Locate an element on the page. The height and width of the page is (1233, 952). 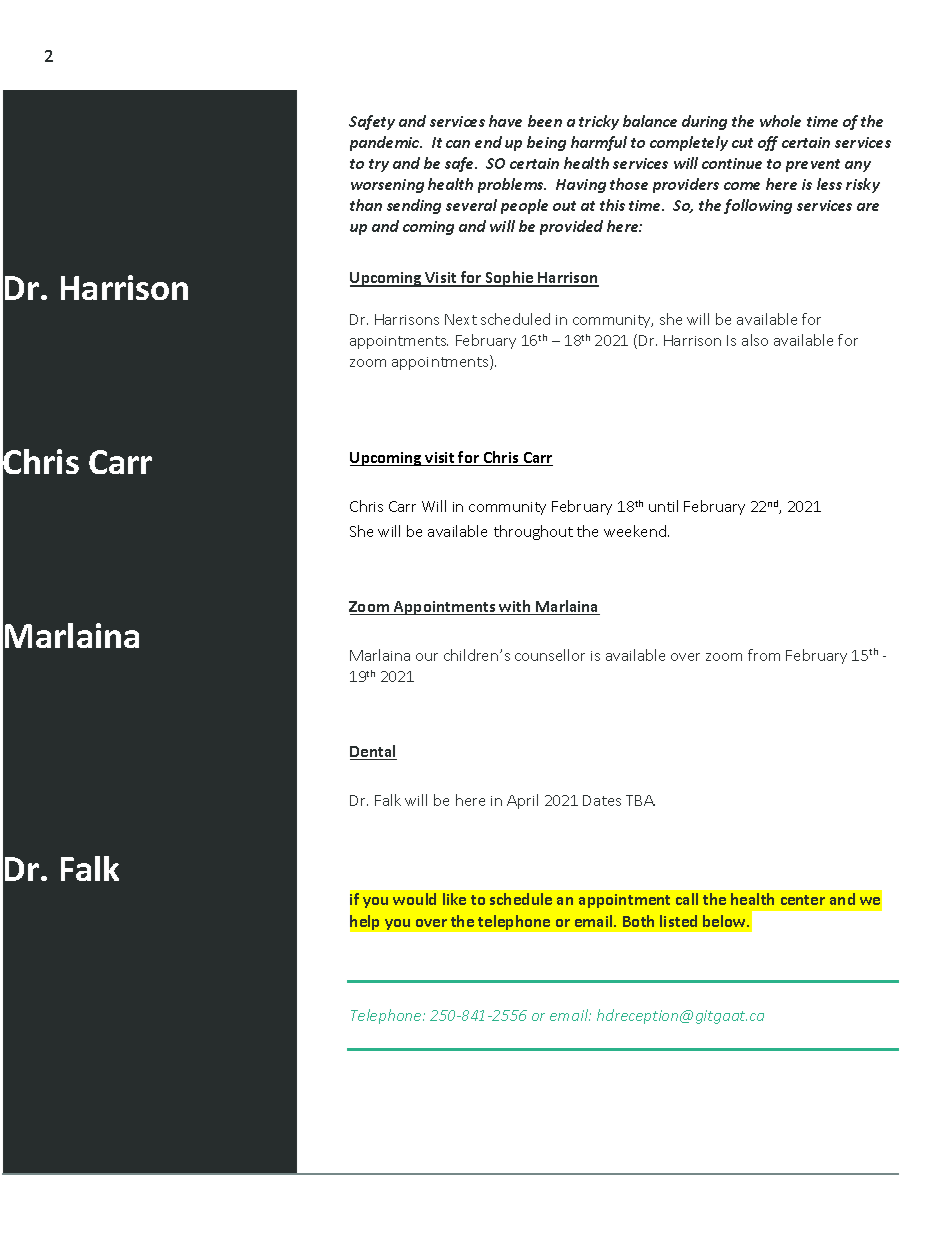
Sophie is located at coordinates (510, 279).
